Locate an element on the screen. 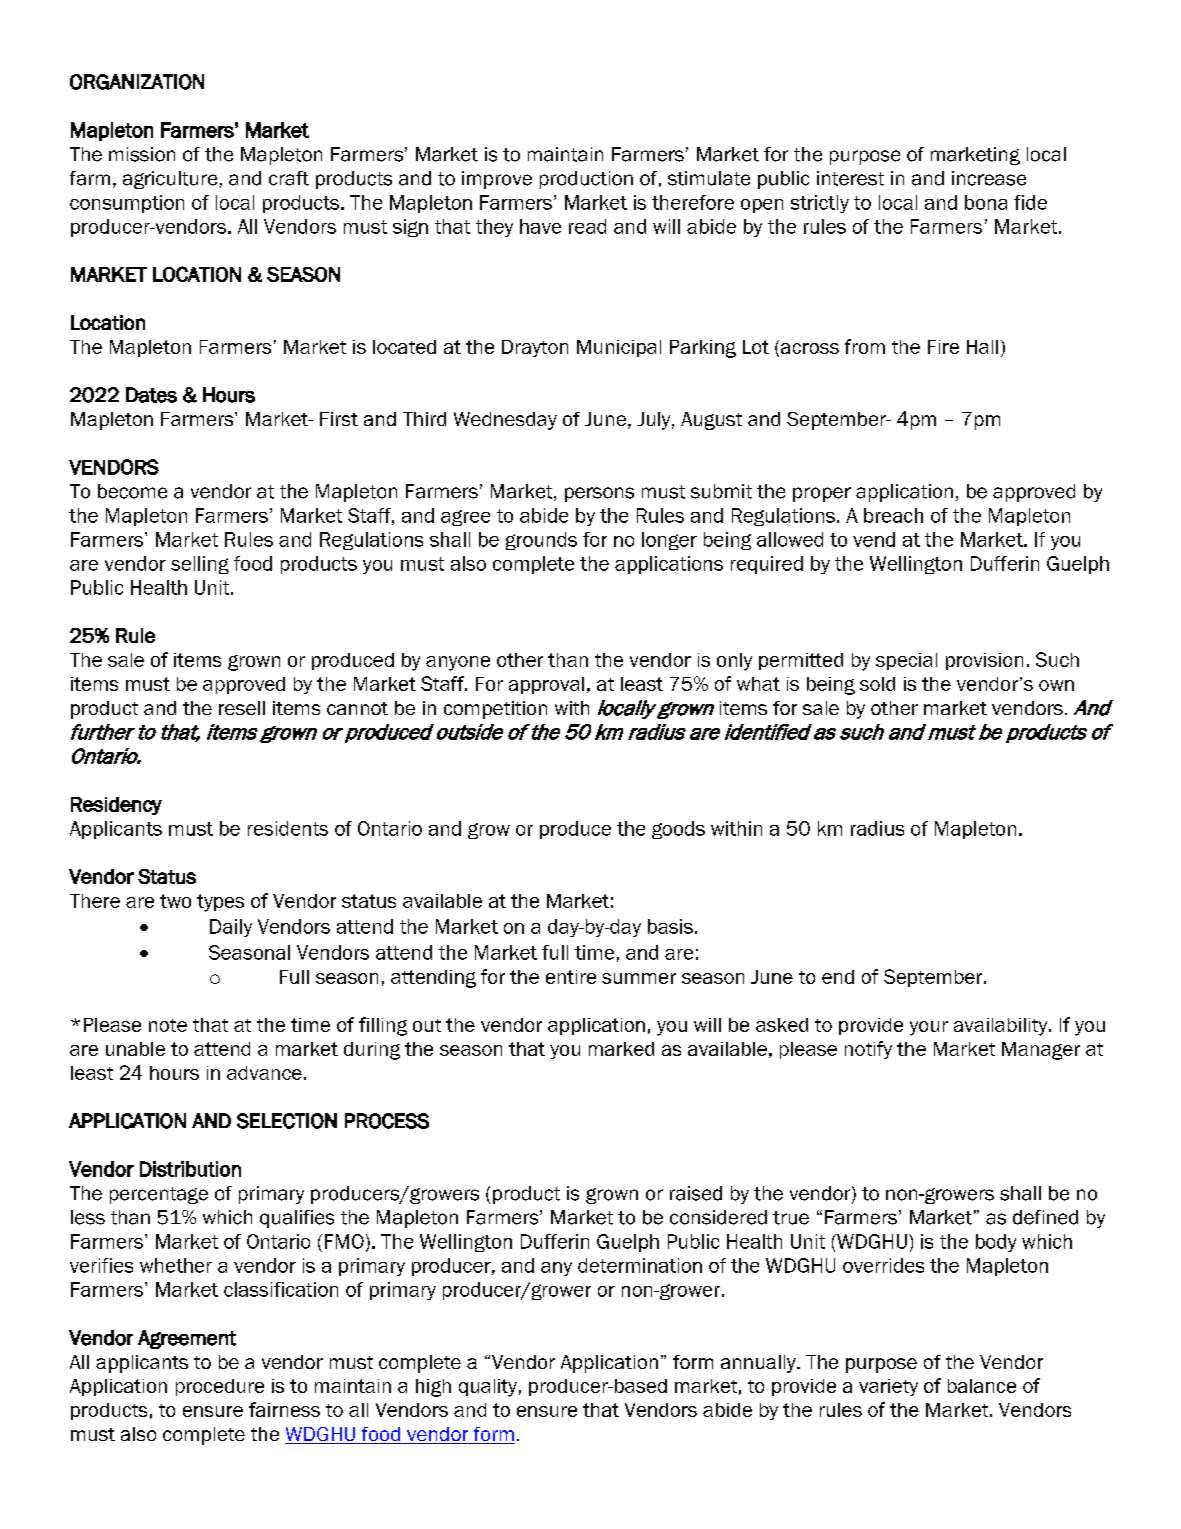 The image size is (1181, 1529). resell is located at coordinates (242, 708).
